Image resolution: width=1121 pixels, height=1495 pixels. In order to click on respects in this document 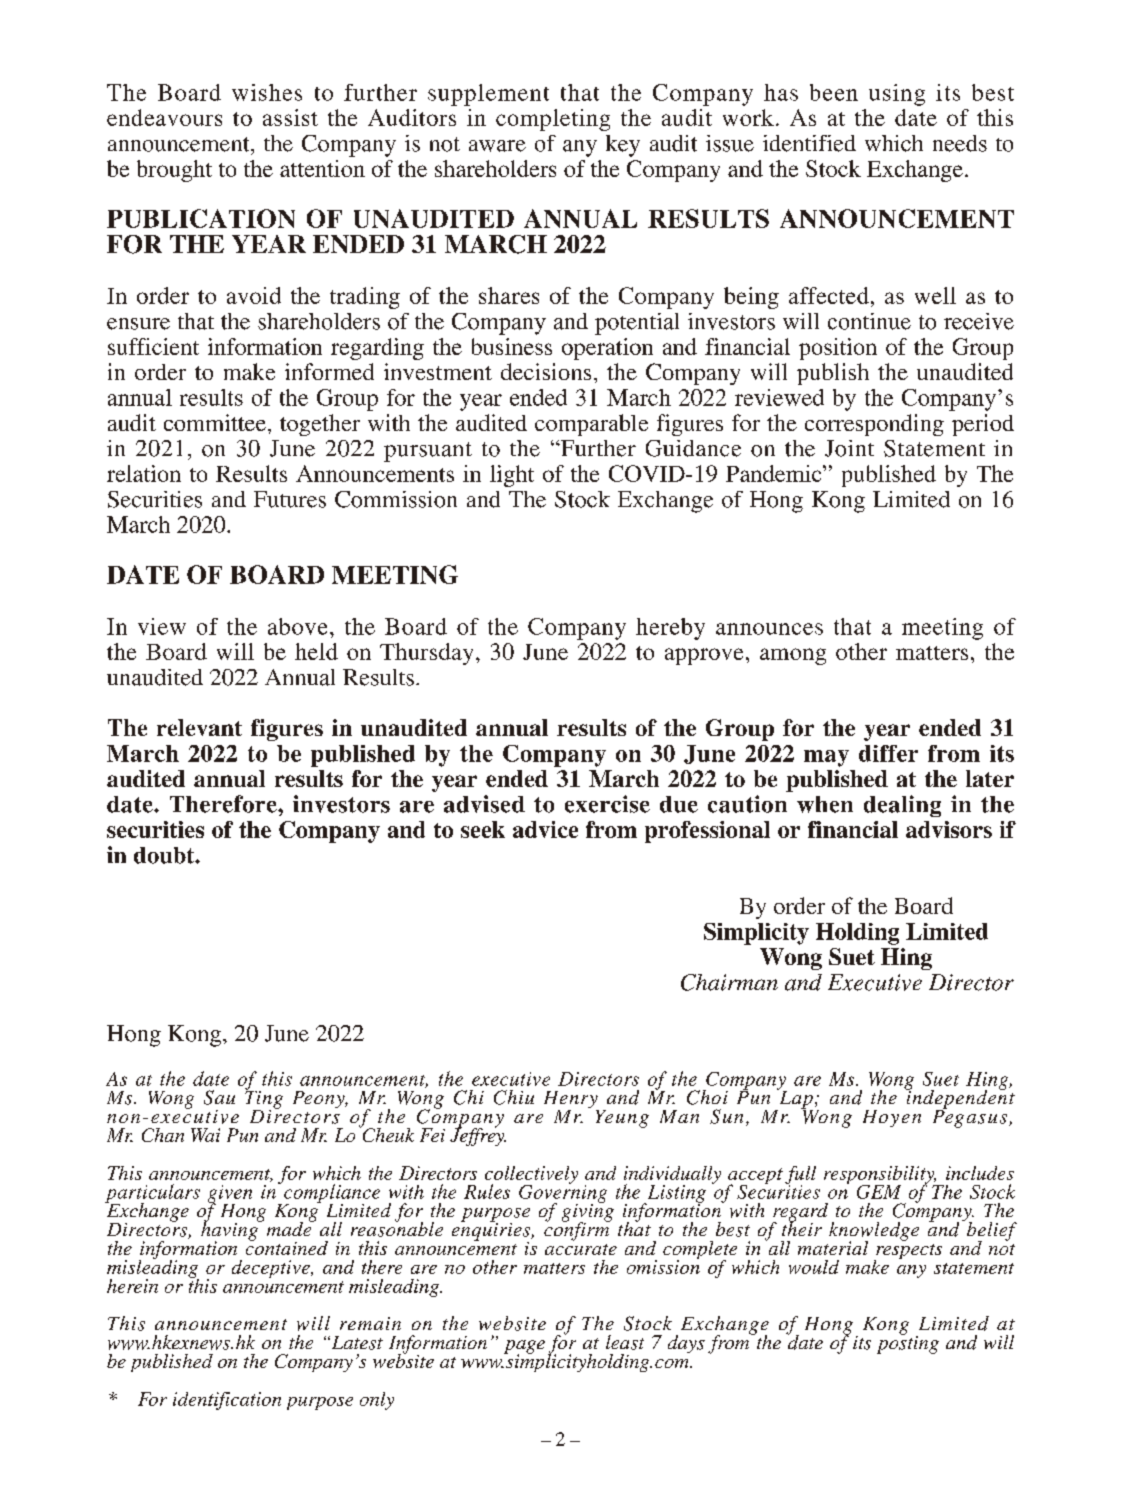, I will do `click(908, 1253)`.
